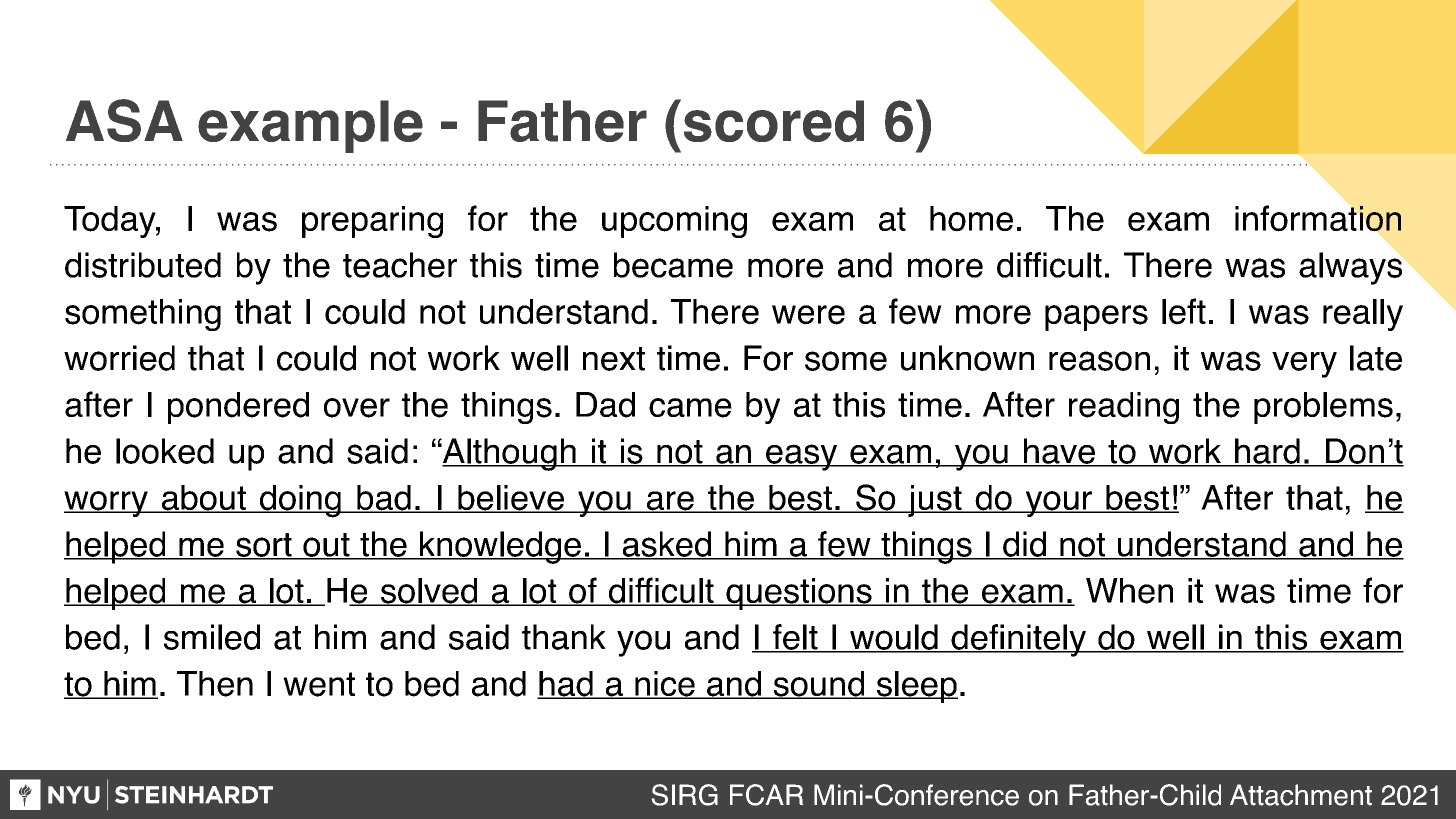 The height and width of the page is (819, 1456). Describe the element at coordinates (264, 546) in the page. I see `sort` at that location.
